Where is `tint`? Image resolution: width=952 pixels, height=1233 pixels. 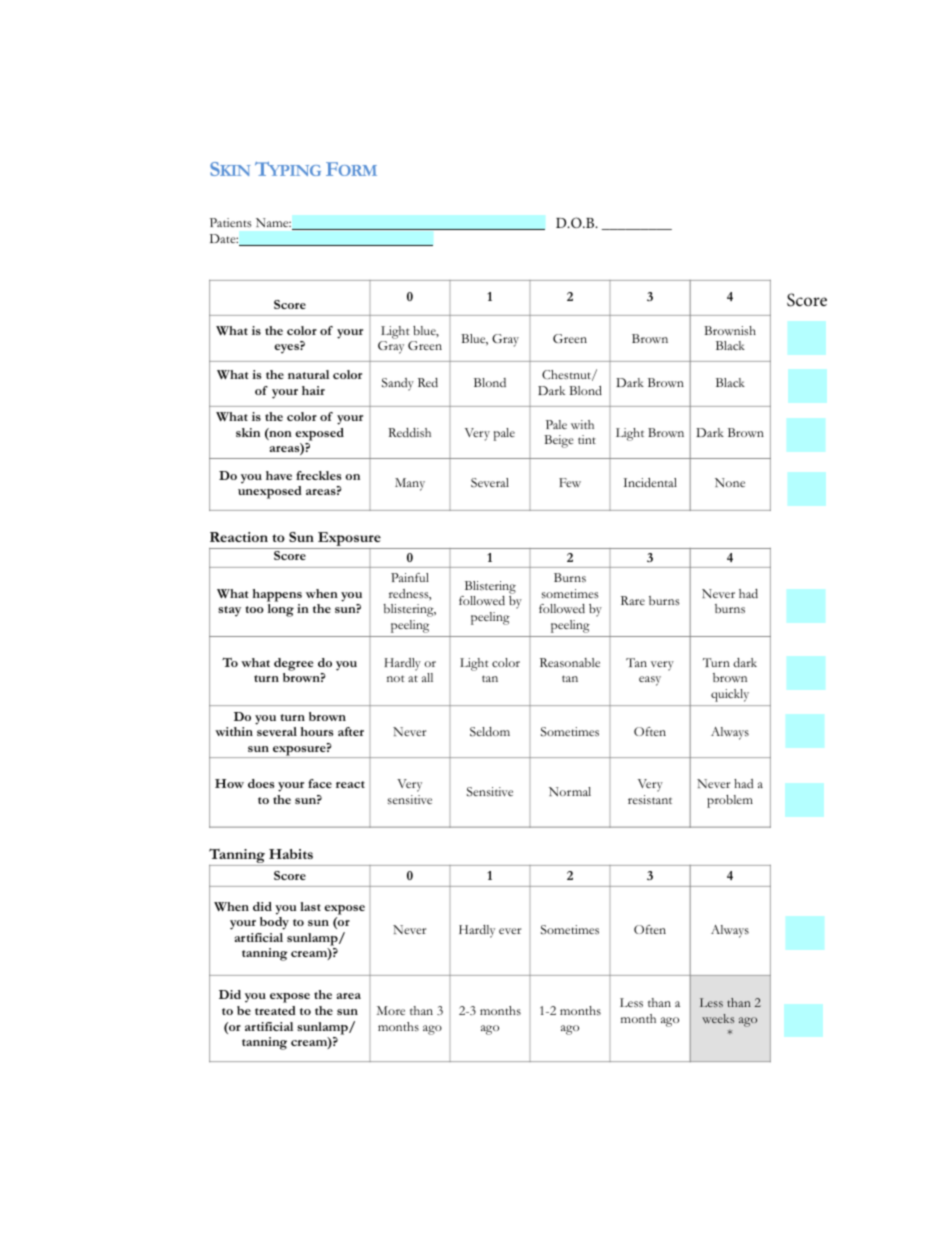
tint is located at coordinates (587, 439).
